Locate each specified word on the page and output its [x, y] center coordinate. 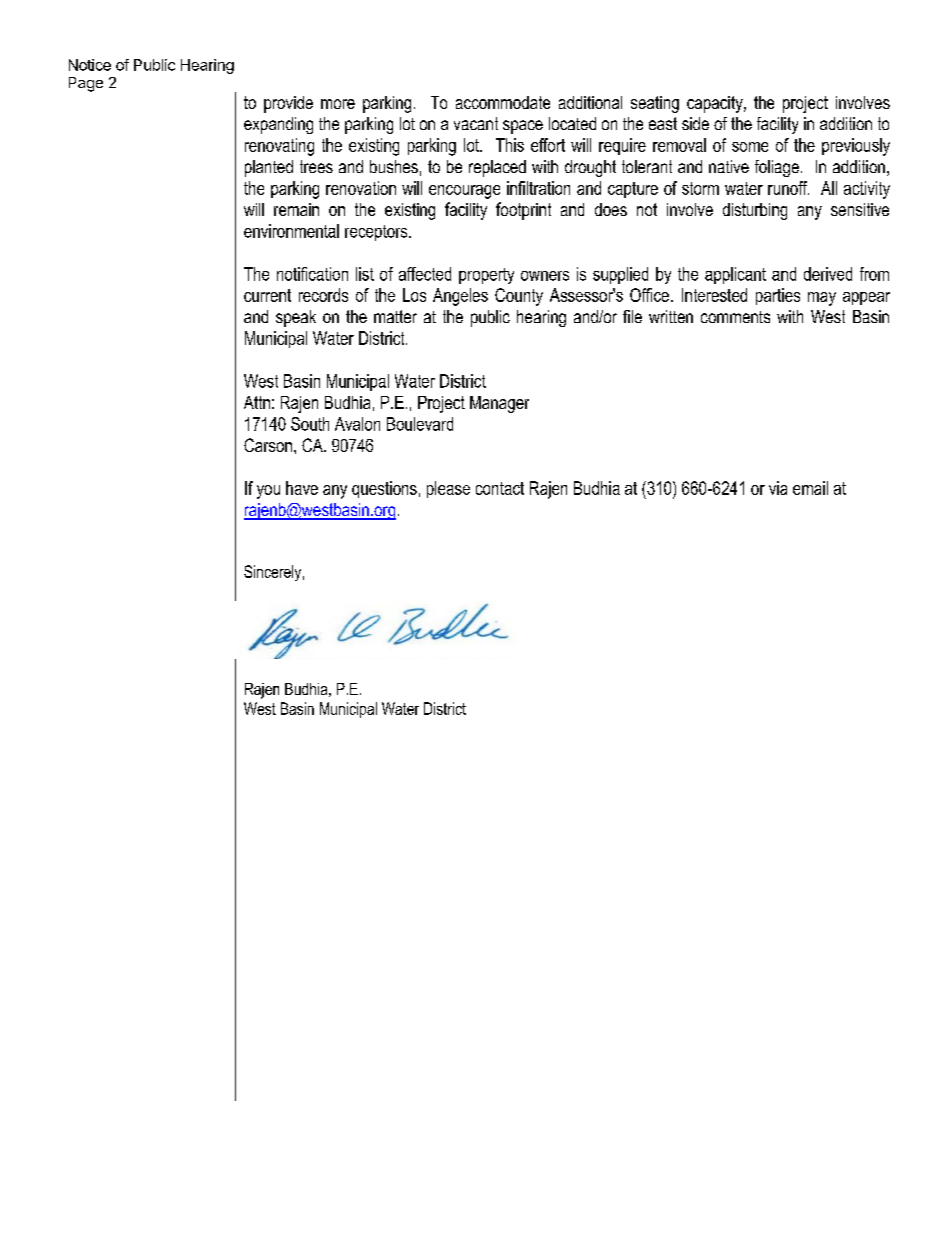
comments [735, 317]
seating [655, 104]
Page [86, 84]
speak [296, 318]
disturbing [755, 211]
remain [296, 209]
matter [395, 316]
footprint [523, 211]
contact [500, 488]
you [268, 492]
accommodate [503, 102]
